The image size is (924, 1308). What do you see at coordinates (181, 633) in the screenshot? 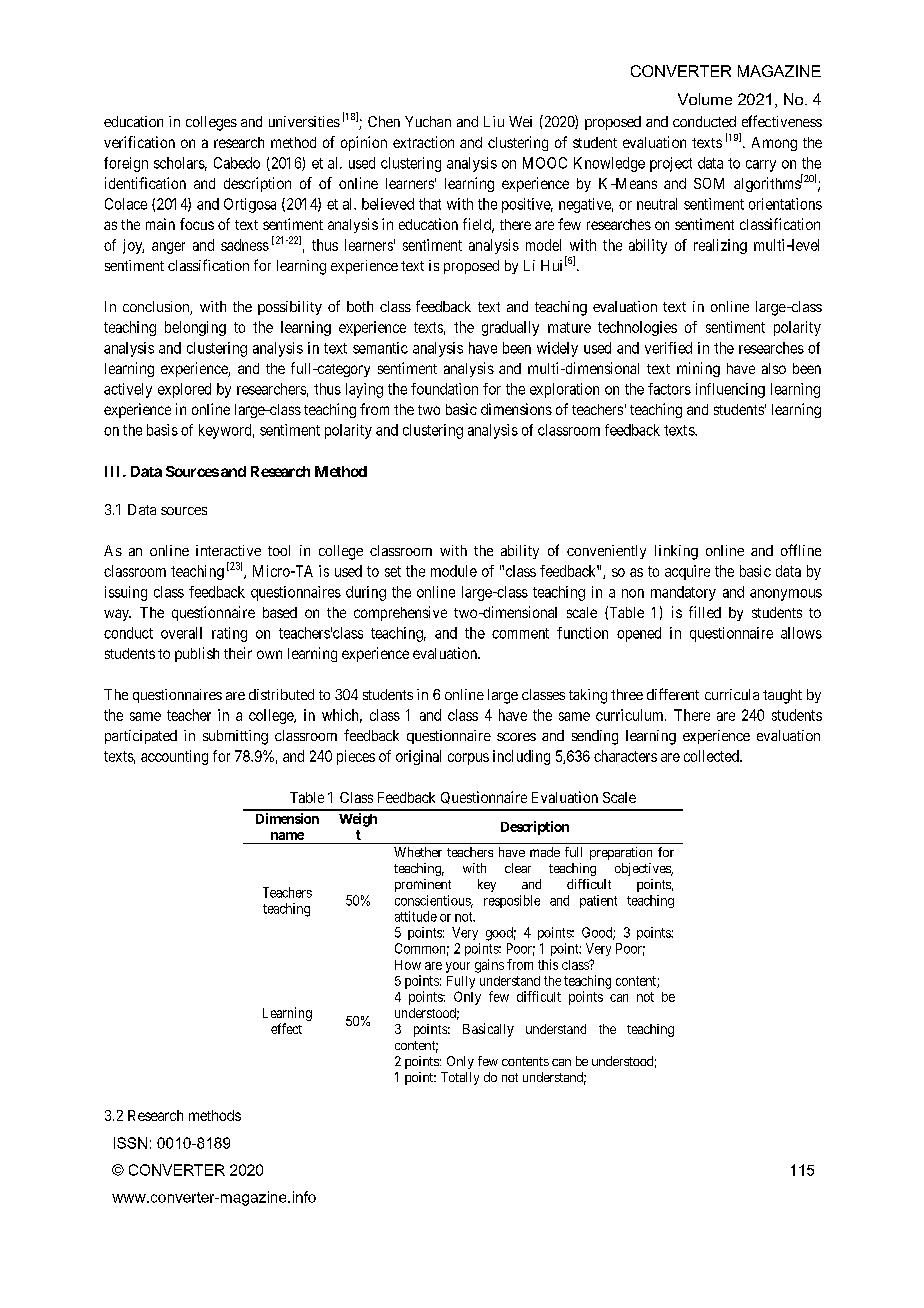
I see `overall` at bounding box center [181, 633].
